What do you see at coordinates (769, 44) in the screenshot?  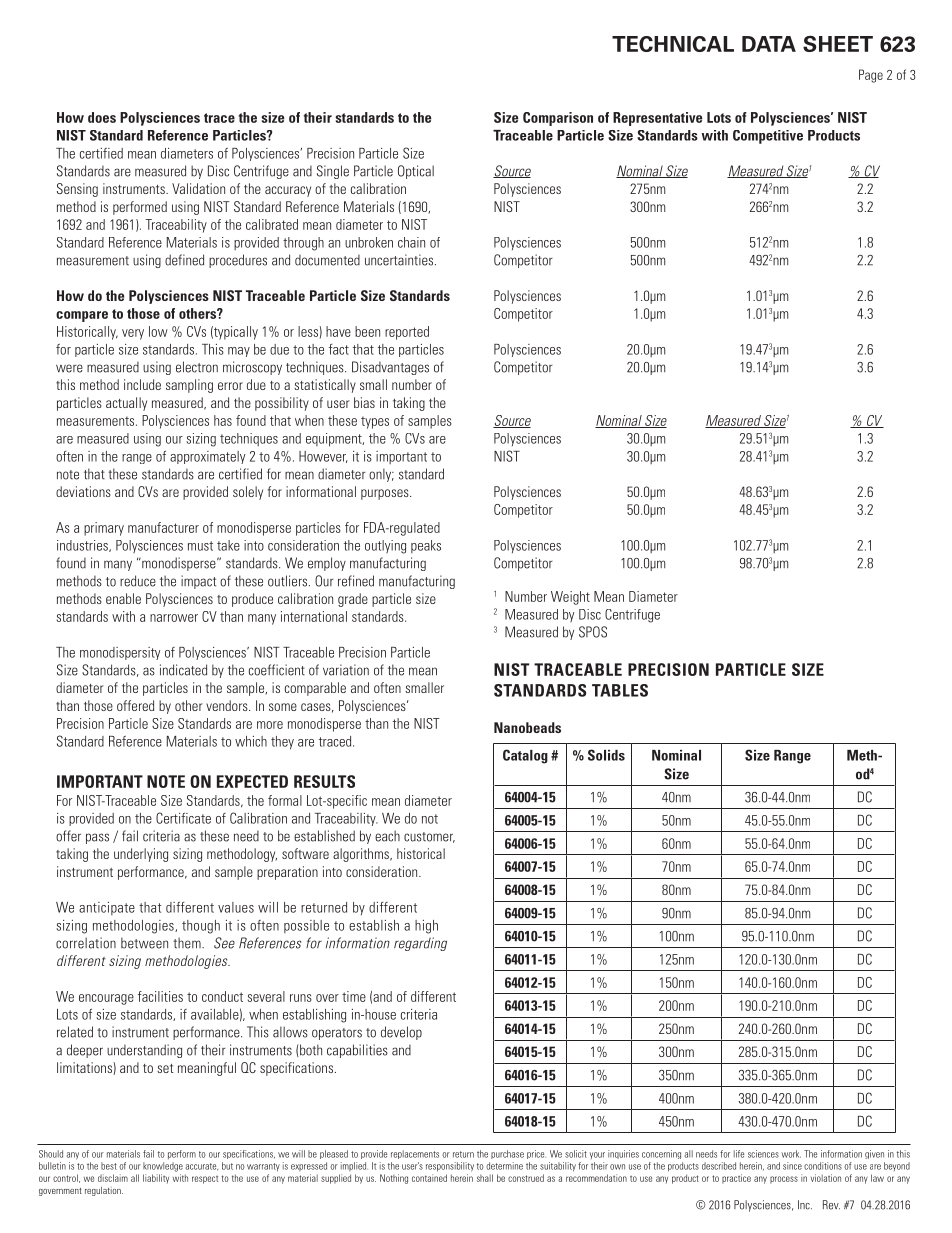 I see `DATA` at bounding box center [769, 44].
